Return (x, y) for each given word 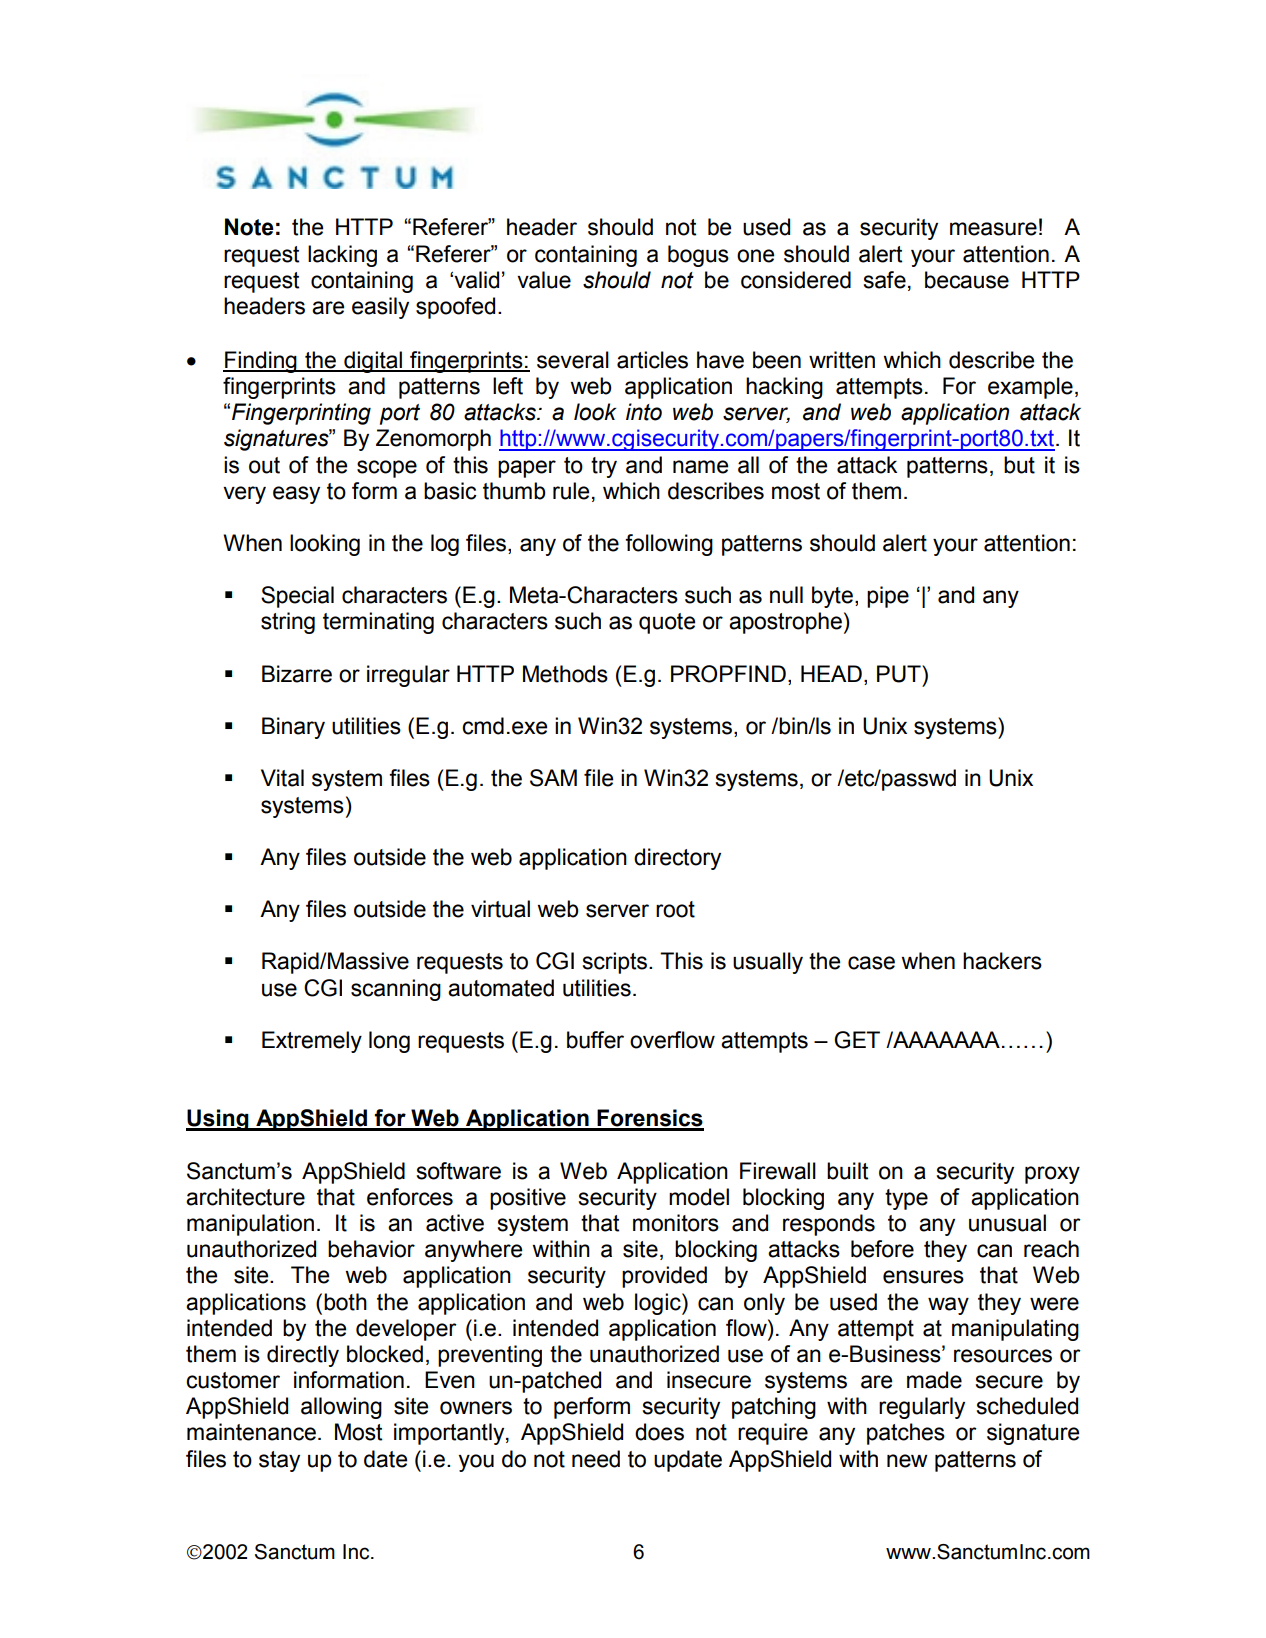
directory (677, 859)
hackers (1002, 961)
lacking (342, 256)
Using (218, 1120)
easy (296, 495)
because (967, 280)
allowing (341, 1408)
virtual (500, 909)
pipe (888, 597)
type (906, 1199)
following (669, 545)
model (699, 1197)
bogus (698, 256)
